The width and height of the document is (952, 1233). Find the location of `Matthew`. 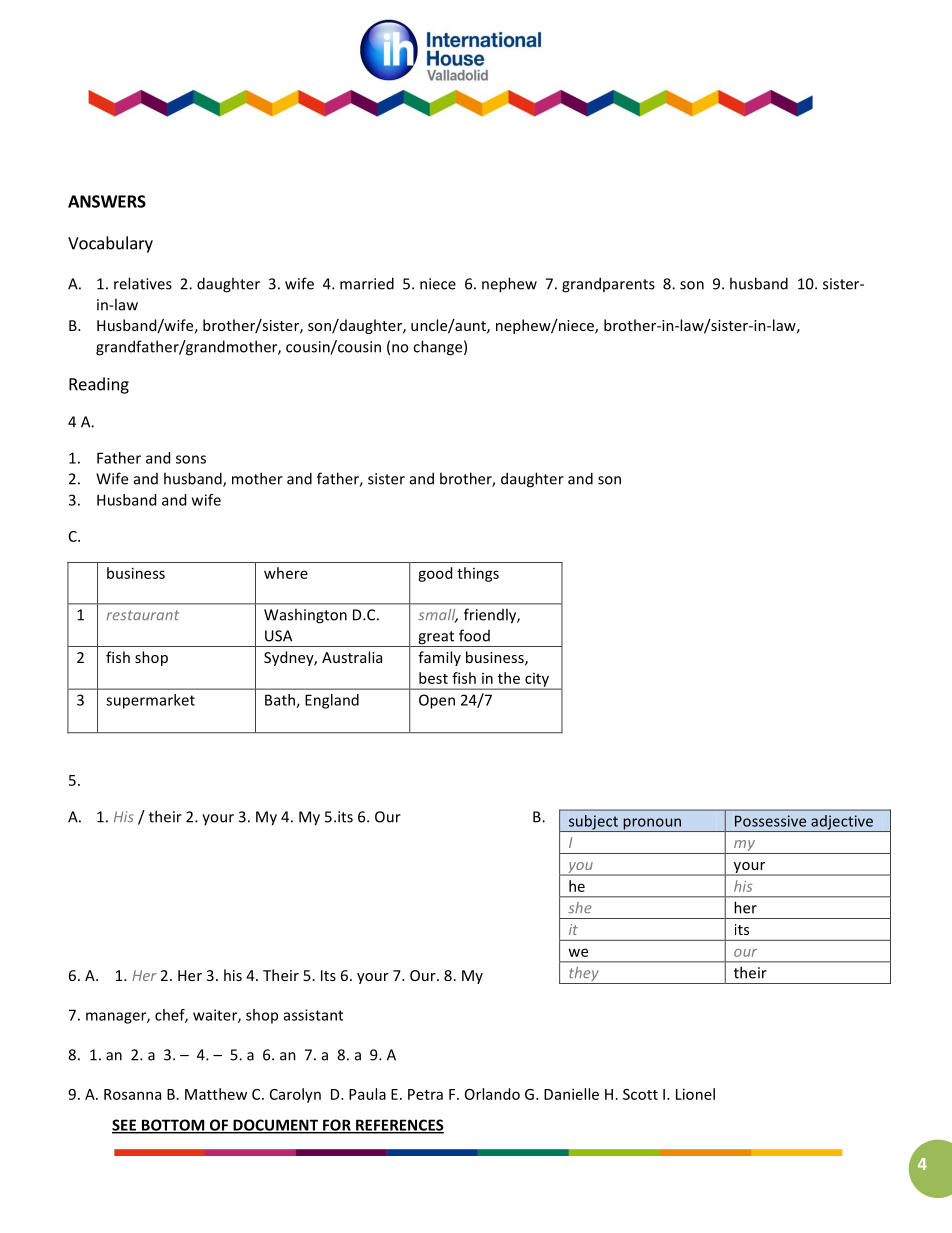

Matthew is located at coordinates (216, 1094).
